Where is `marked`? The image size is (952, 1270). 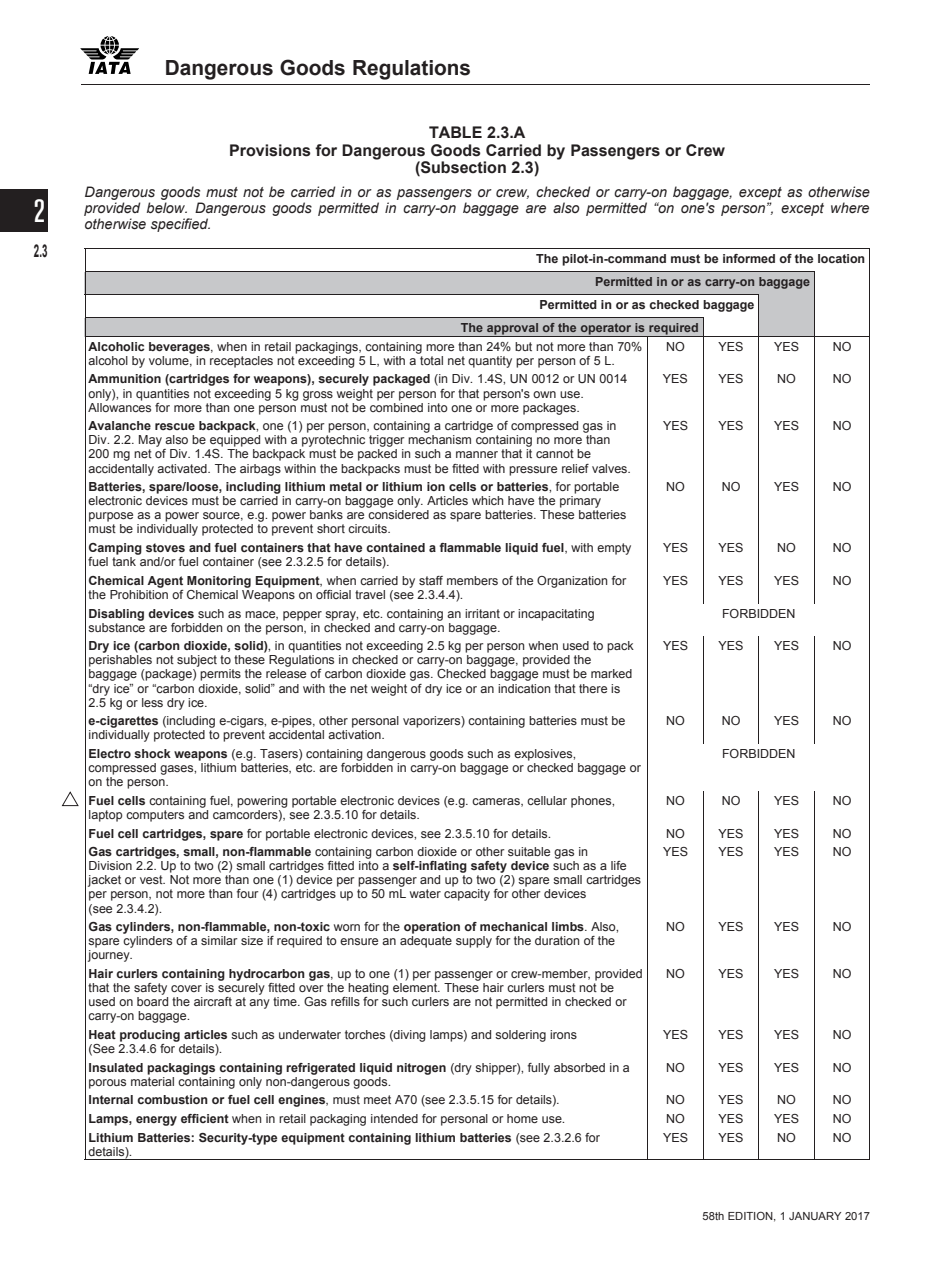
marked is located at coordinates (611, 673).
